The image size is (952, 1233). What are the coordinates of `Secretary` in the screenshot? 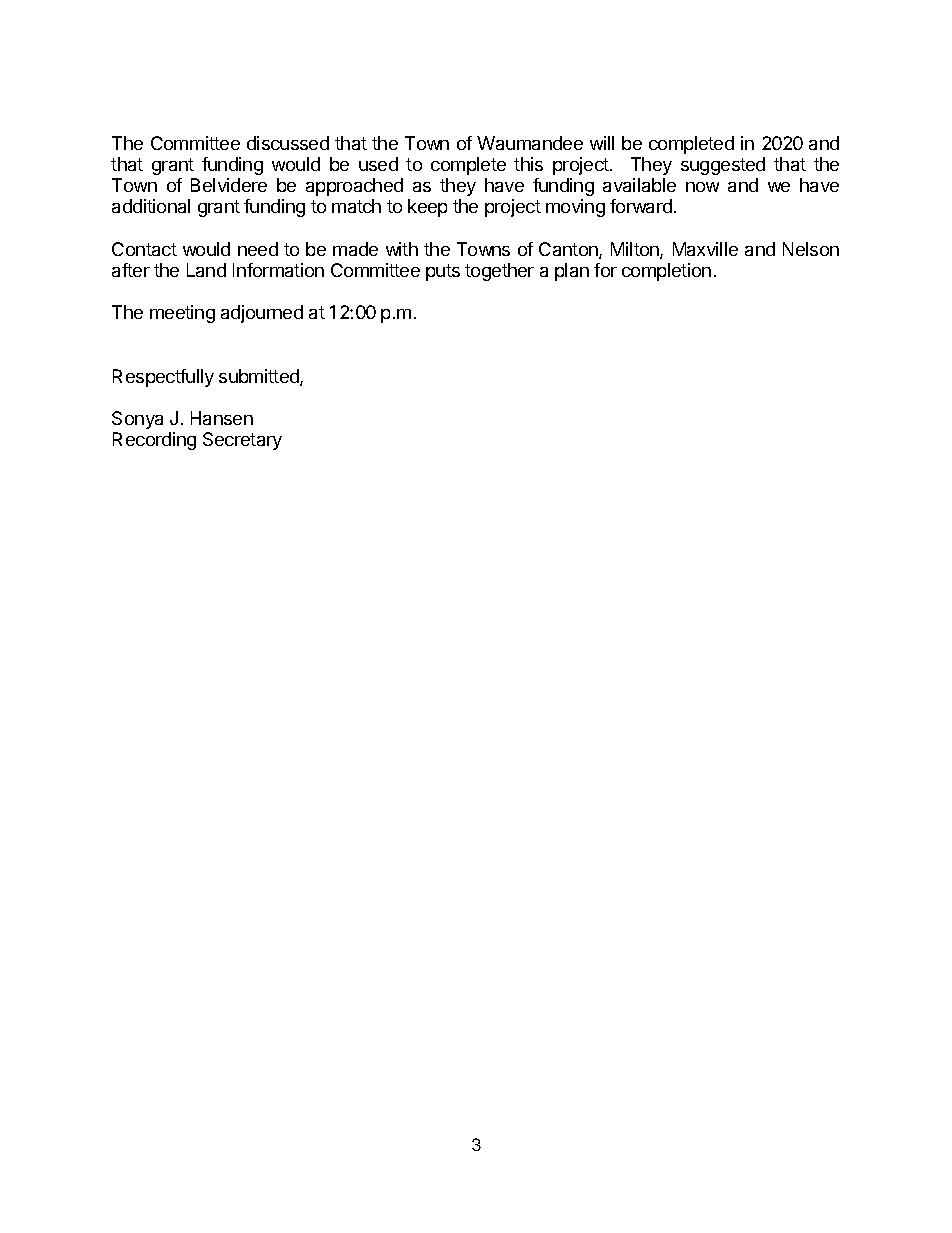 It's located at (242, 441).
